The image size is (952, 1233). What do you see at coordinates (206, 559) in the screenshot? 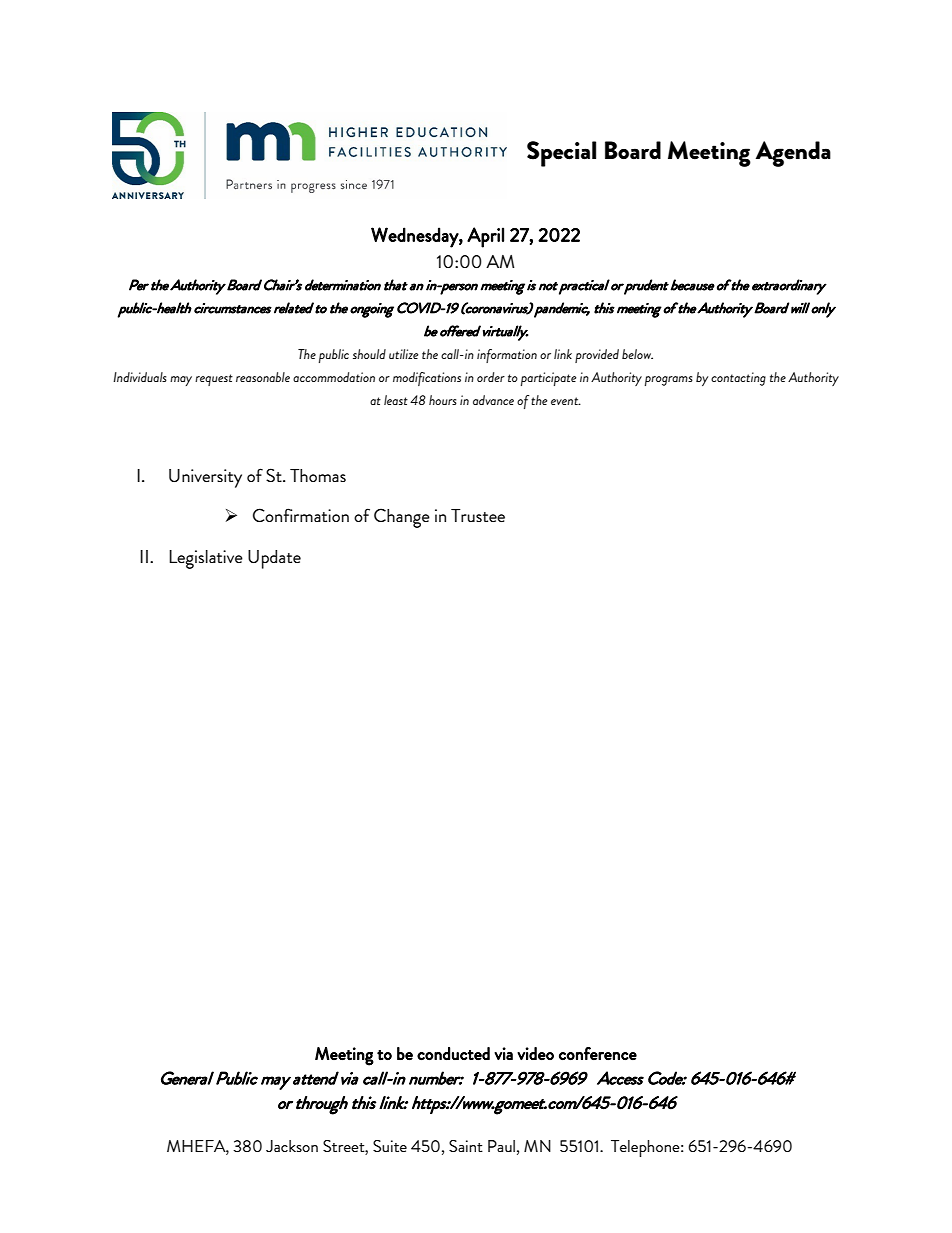
I see `Legislative` at bounding box center [206, 559].
